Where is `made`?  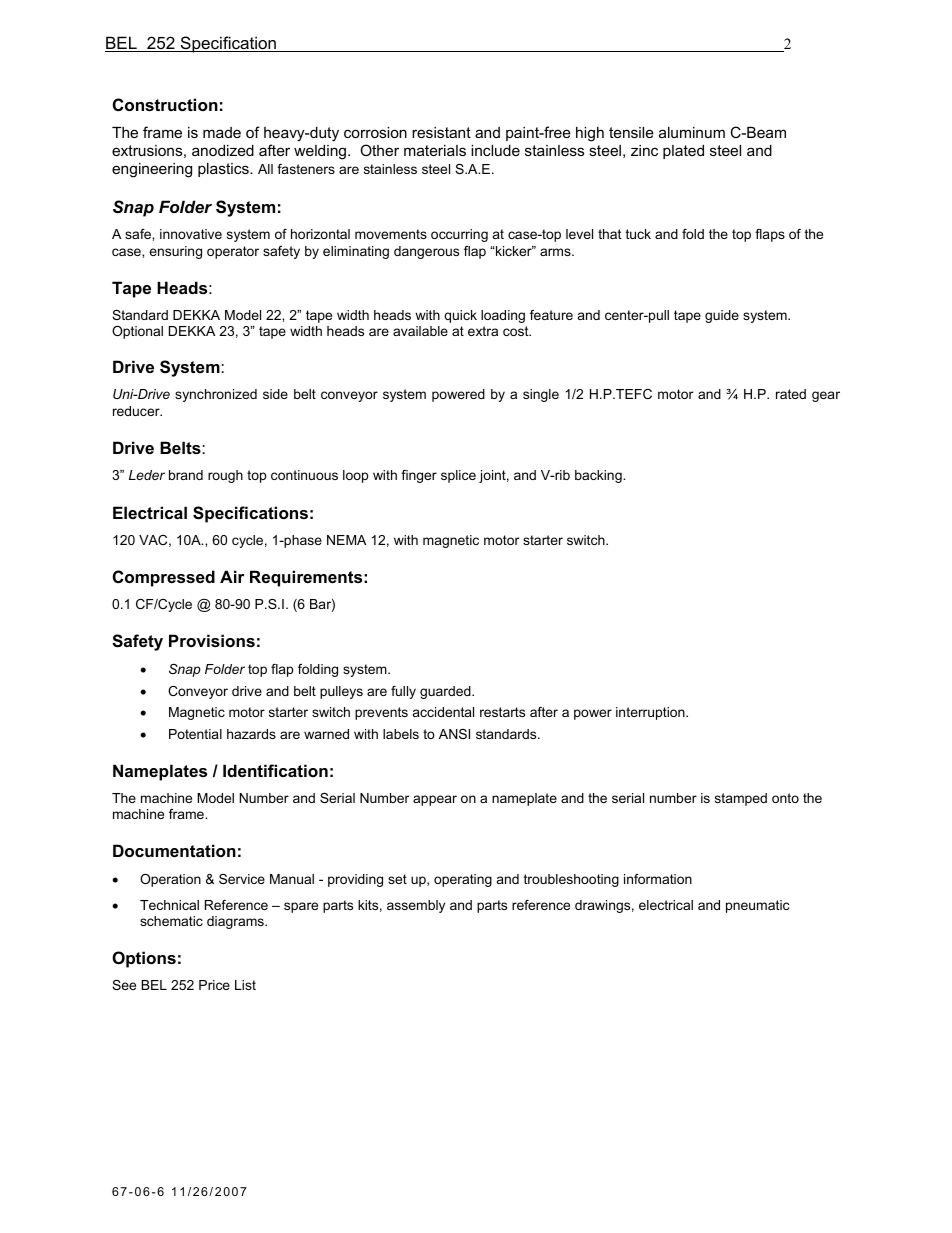 made is located at coordinates (222, 132).
